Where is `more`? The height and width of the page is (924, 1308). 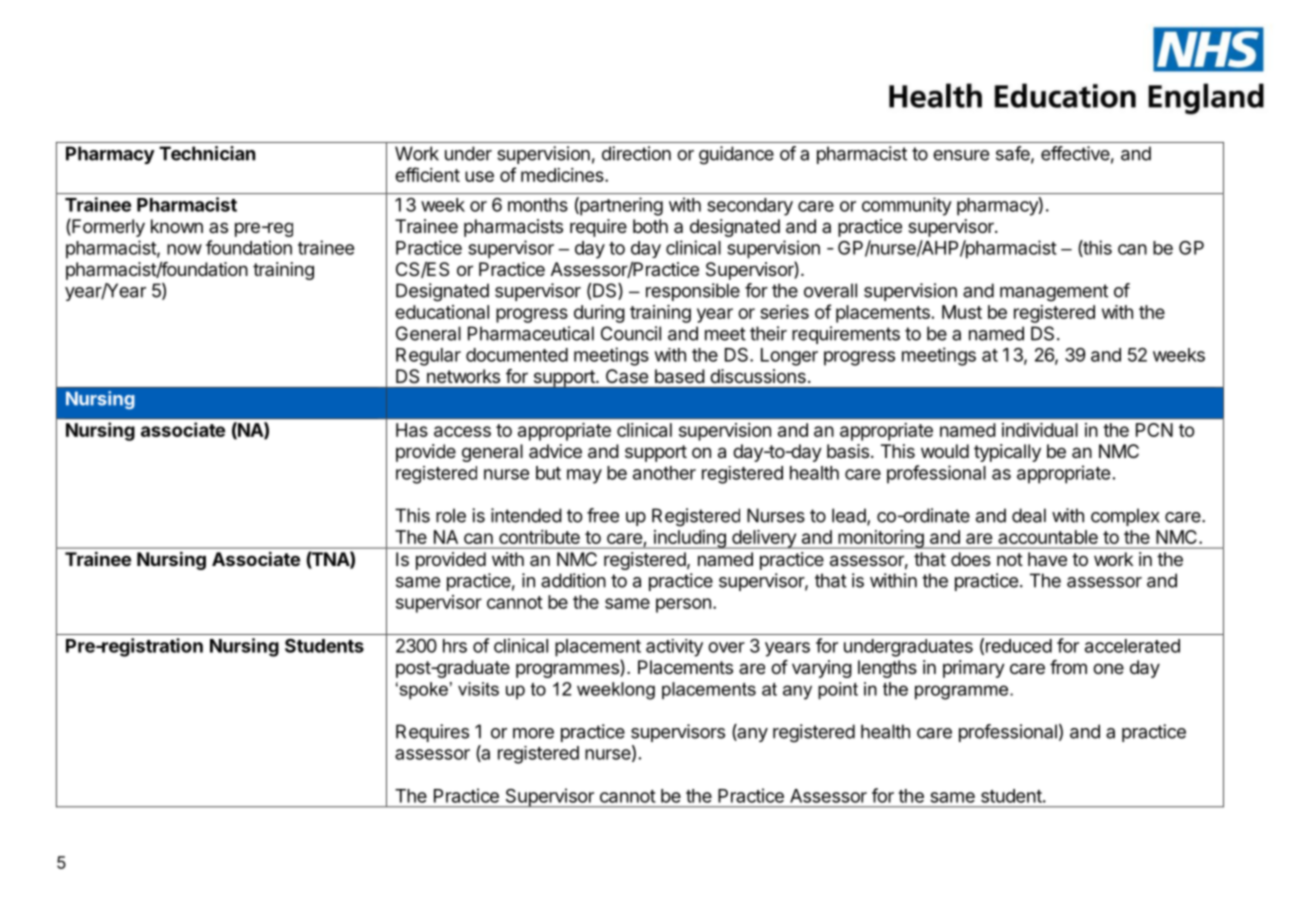 more is located at coordinates (533, 733).
